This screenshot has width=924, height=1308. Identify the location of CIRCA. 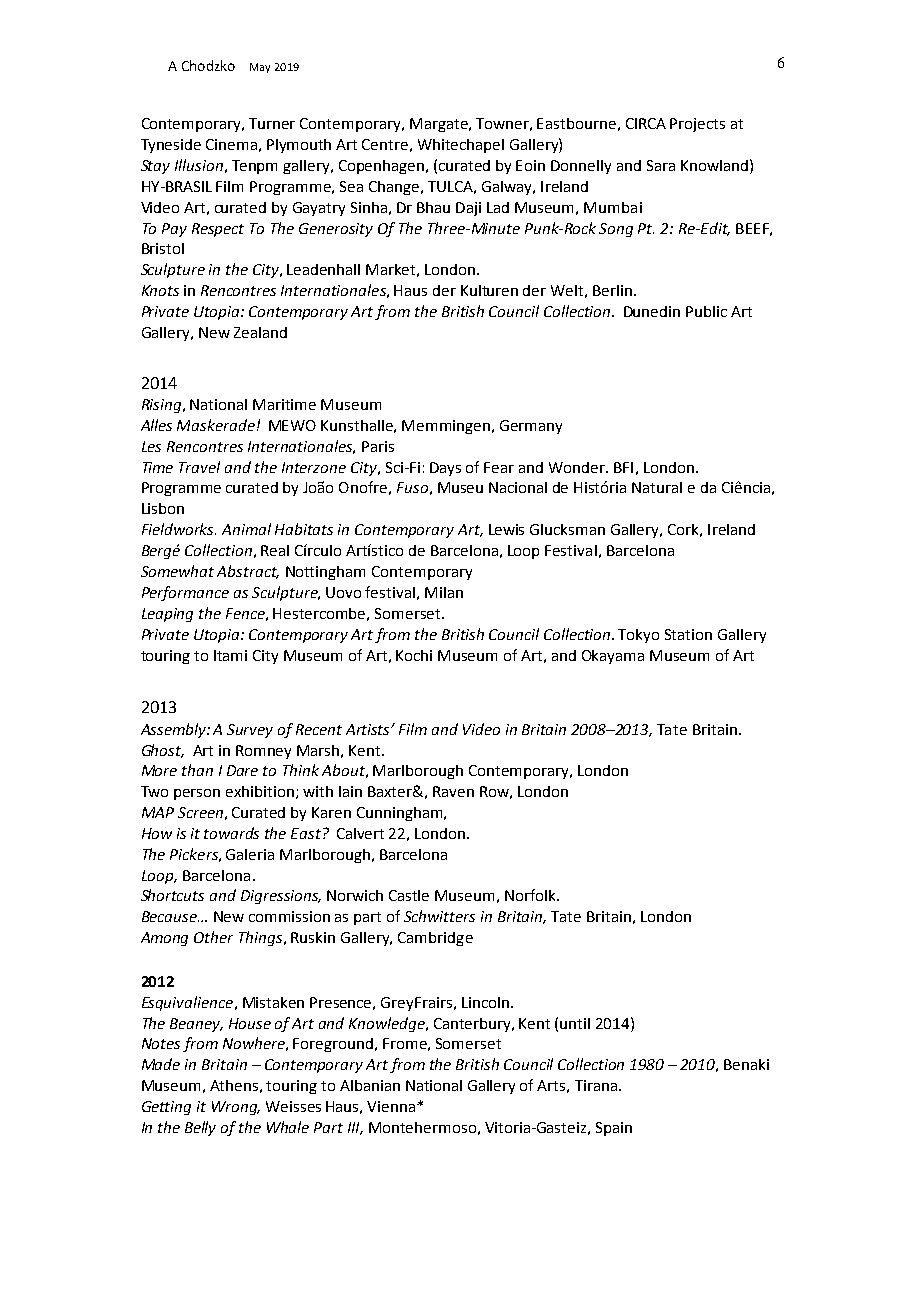
(646, 123).
